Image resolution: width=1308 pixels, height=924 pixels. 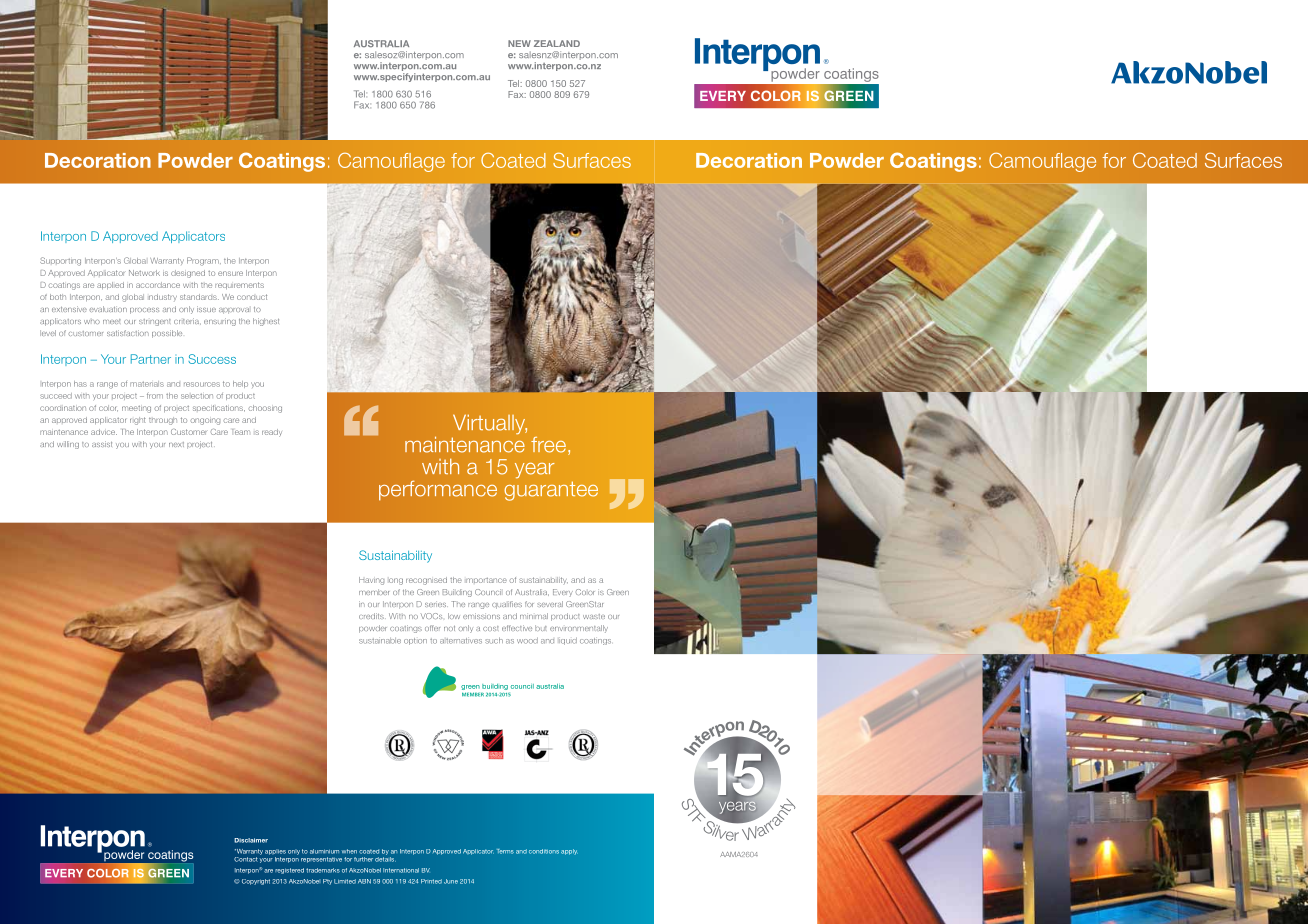 I want to click on free, so click(x=548, y=445).
